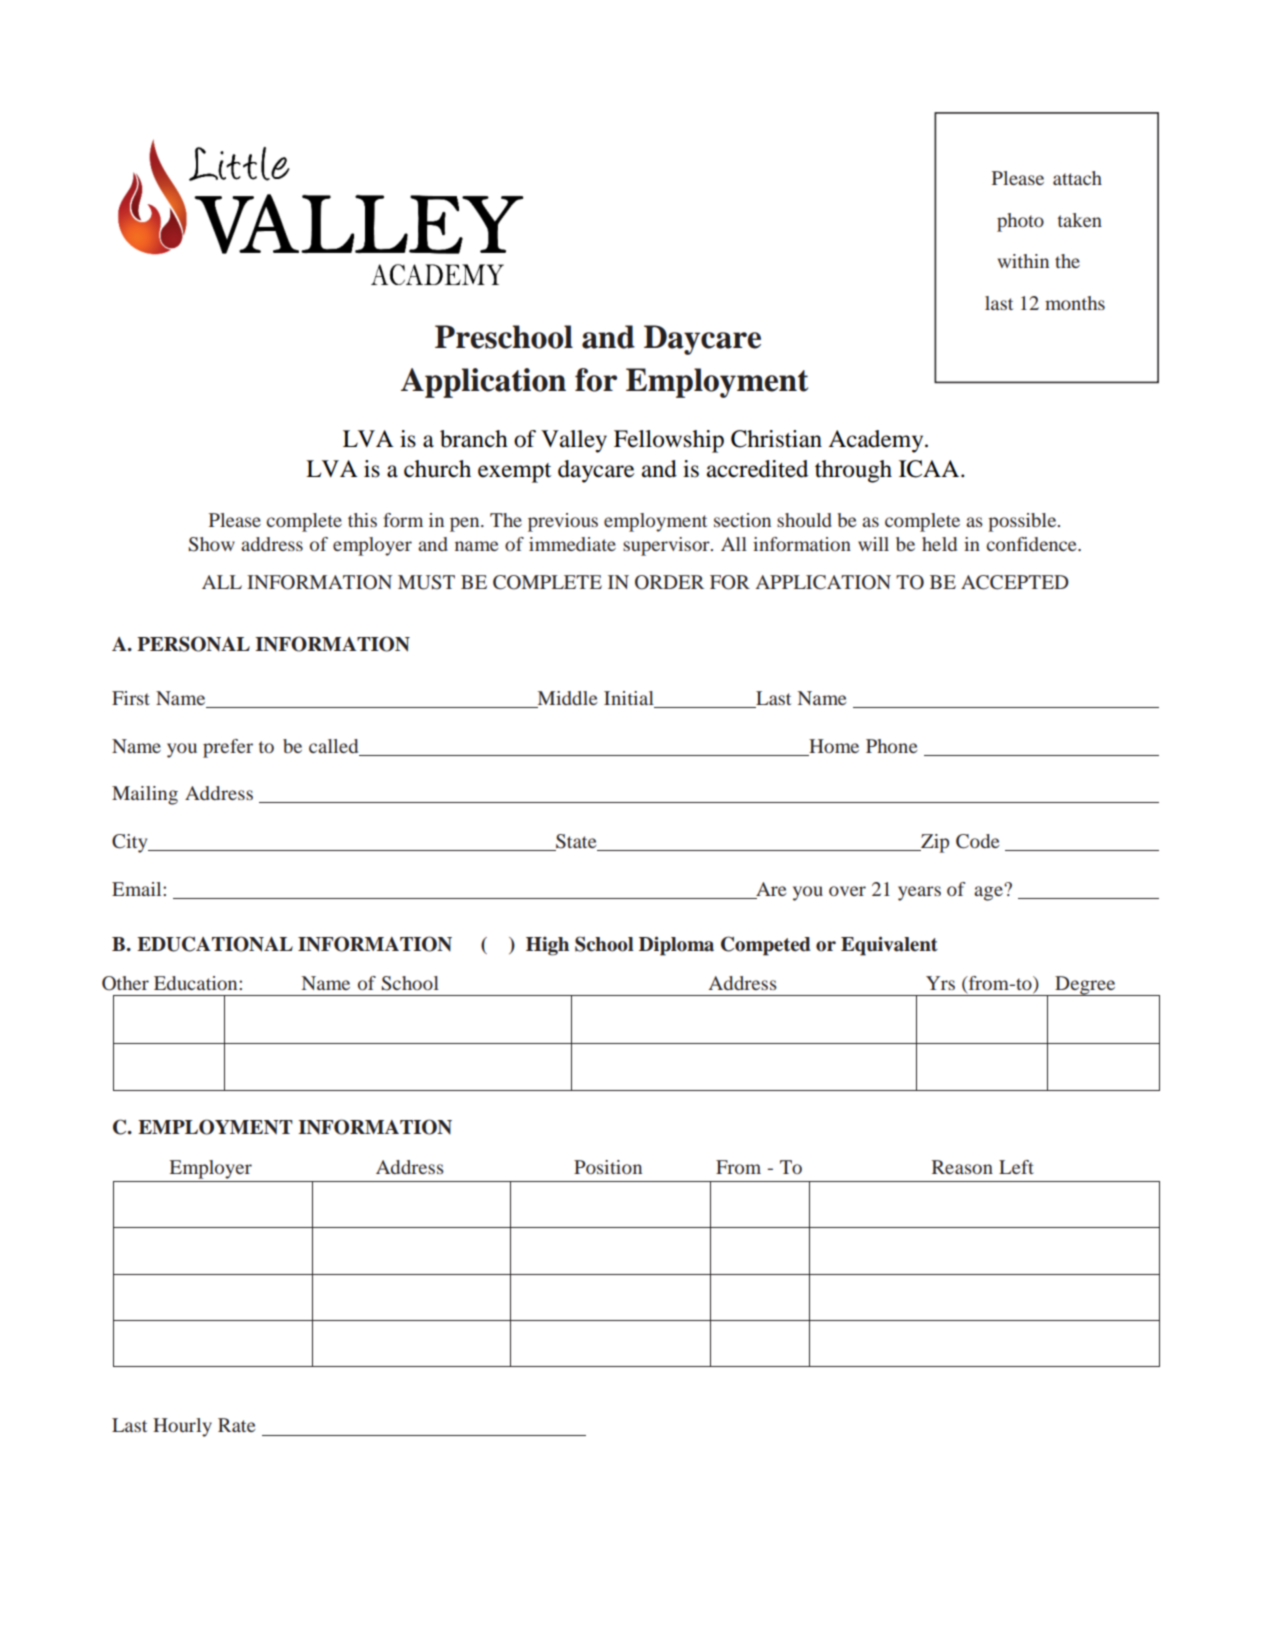 This screenshot has width=1271, height=1645. Describe the element at coordinates (1015, 582) in the screenshot. I see `ACCEPTED` at that location.
